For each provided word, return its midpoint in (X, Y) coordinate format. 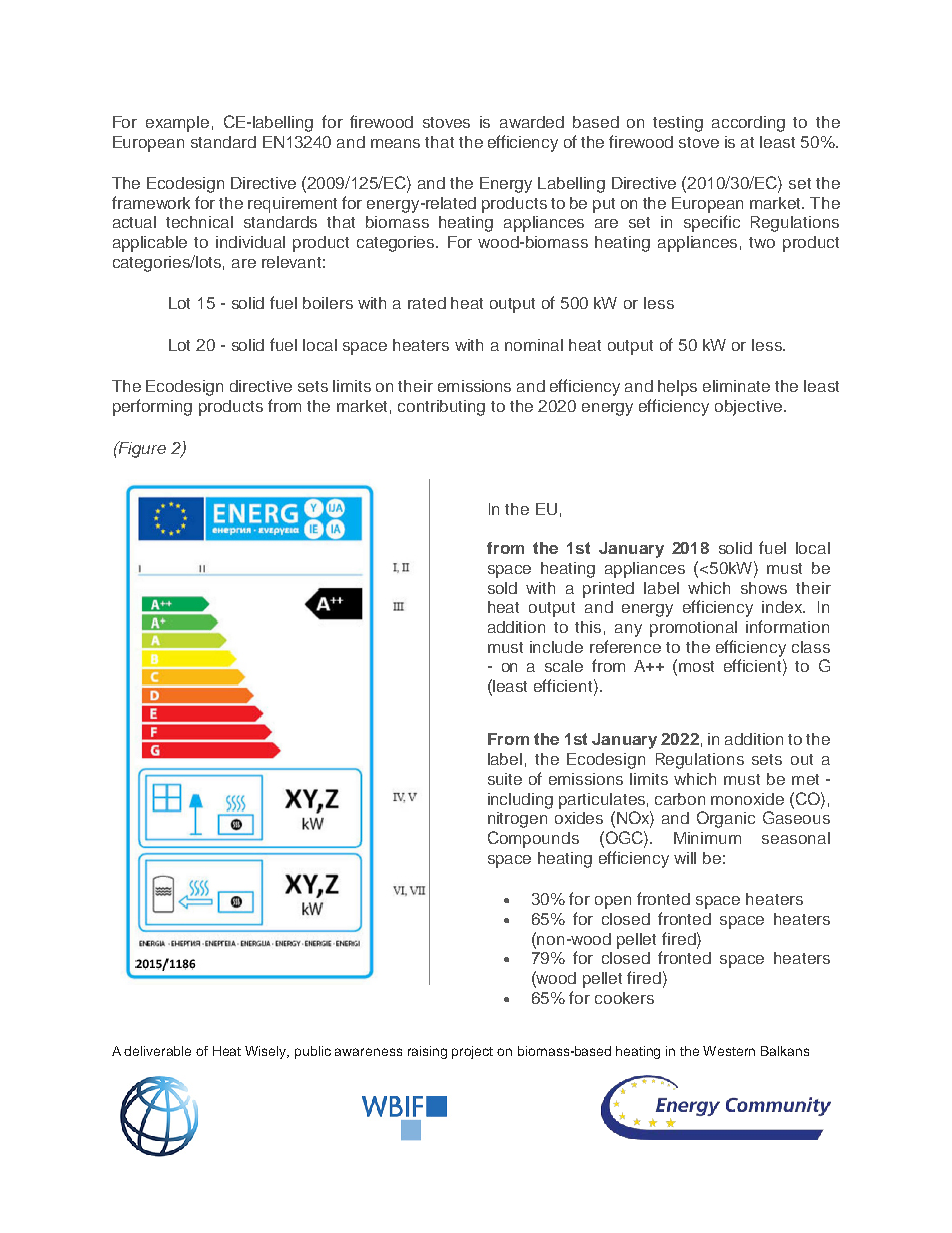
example (177, 124)
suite (505, 779)
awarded (532, 122)
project (472, 1052)
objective (748, 408)
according (748, 124)
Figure (141, 449)
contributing (441, 408)
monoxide (747, 799)
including (520, 801)
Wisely (267, 1052)
